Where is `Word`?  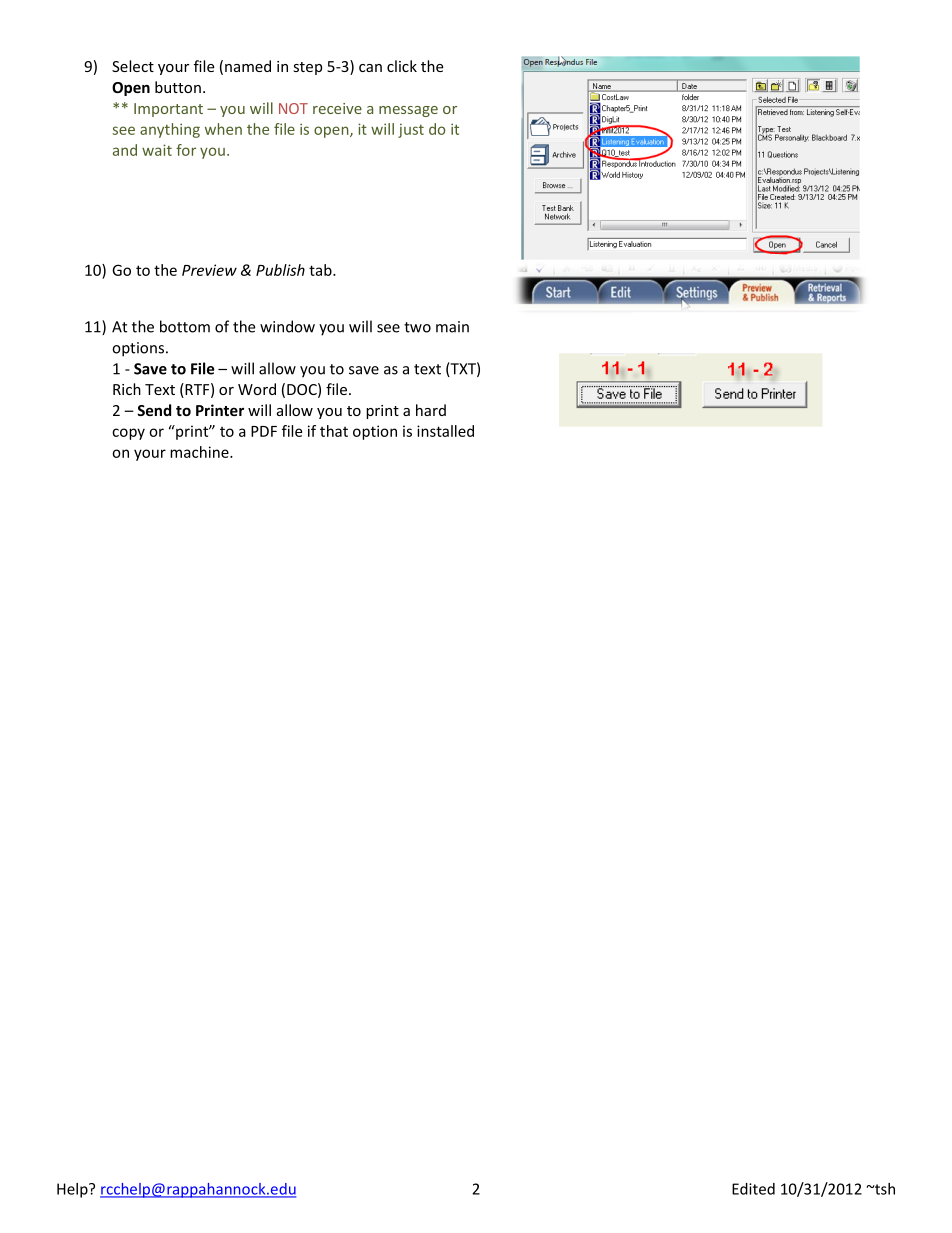
Word is located at coordinates (257, 389).
